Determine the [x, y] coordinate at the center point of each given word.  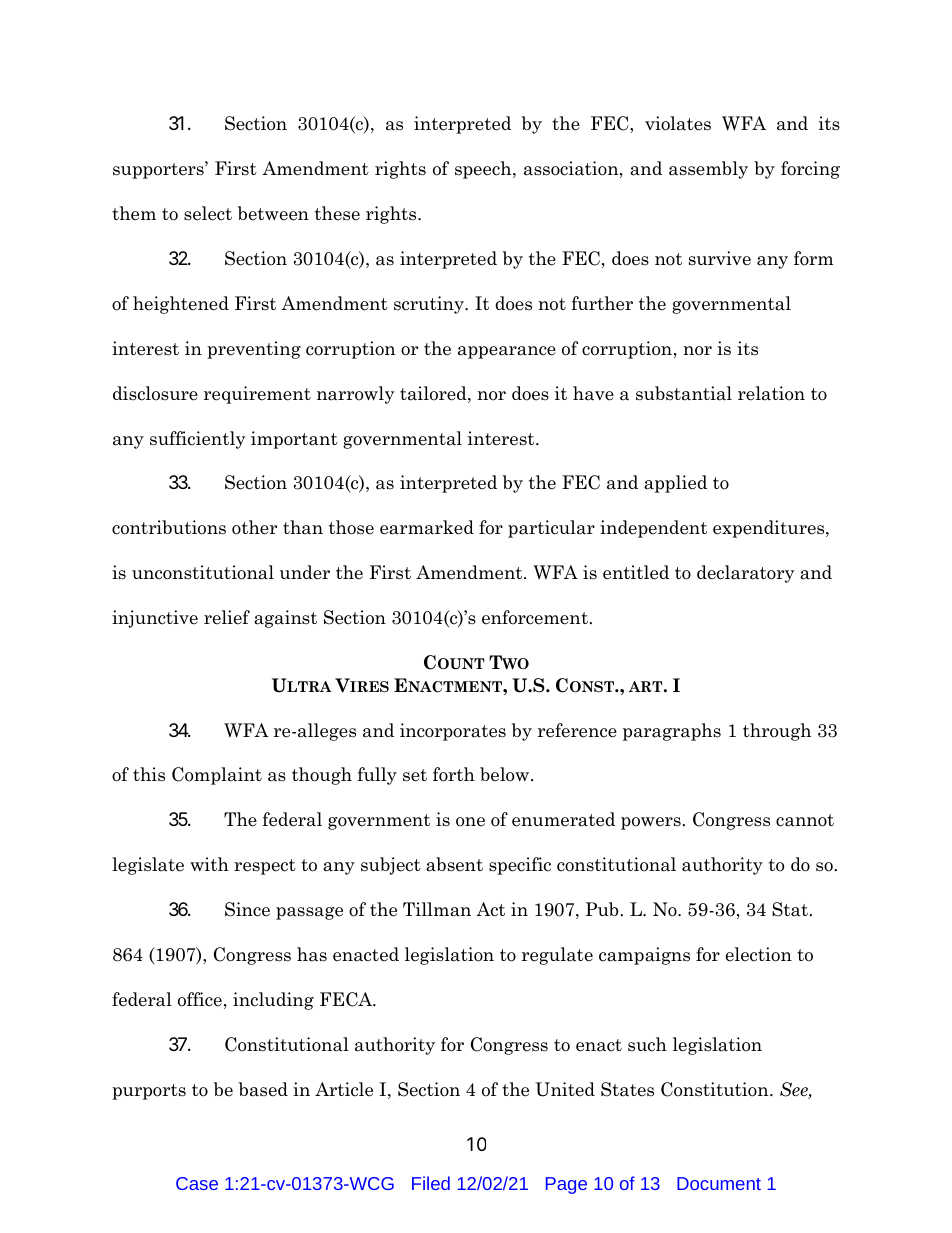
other [254, 527]
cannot [805, 820]
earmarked [427, 527]
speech [484, 170]
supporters [159, 170]
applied [675, 484]
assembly [708, 170]
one [470, 822]
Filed [431, 1183]
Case [197, 1183]
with [209, 864]
